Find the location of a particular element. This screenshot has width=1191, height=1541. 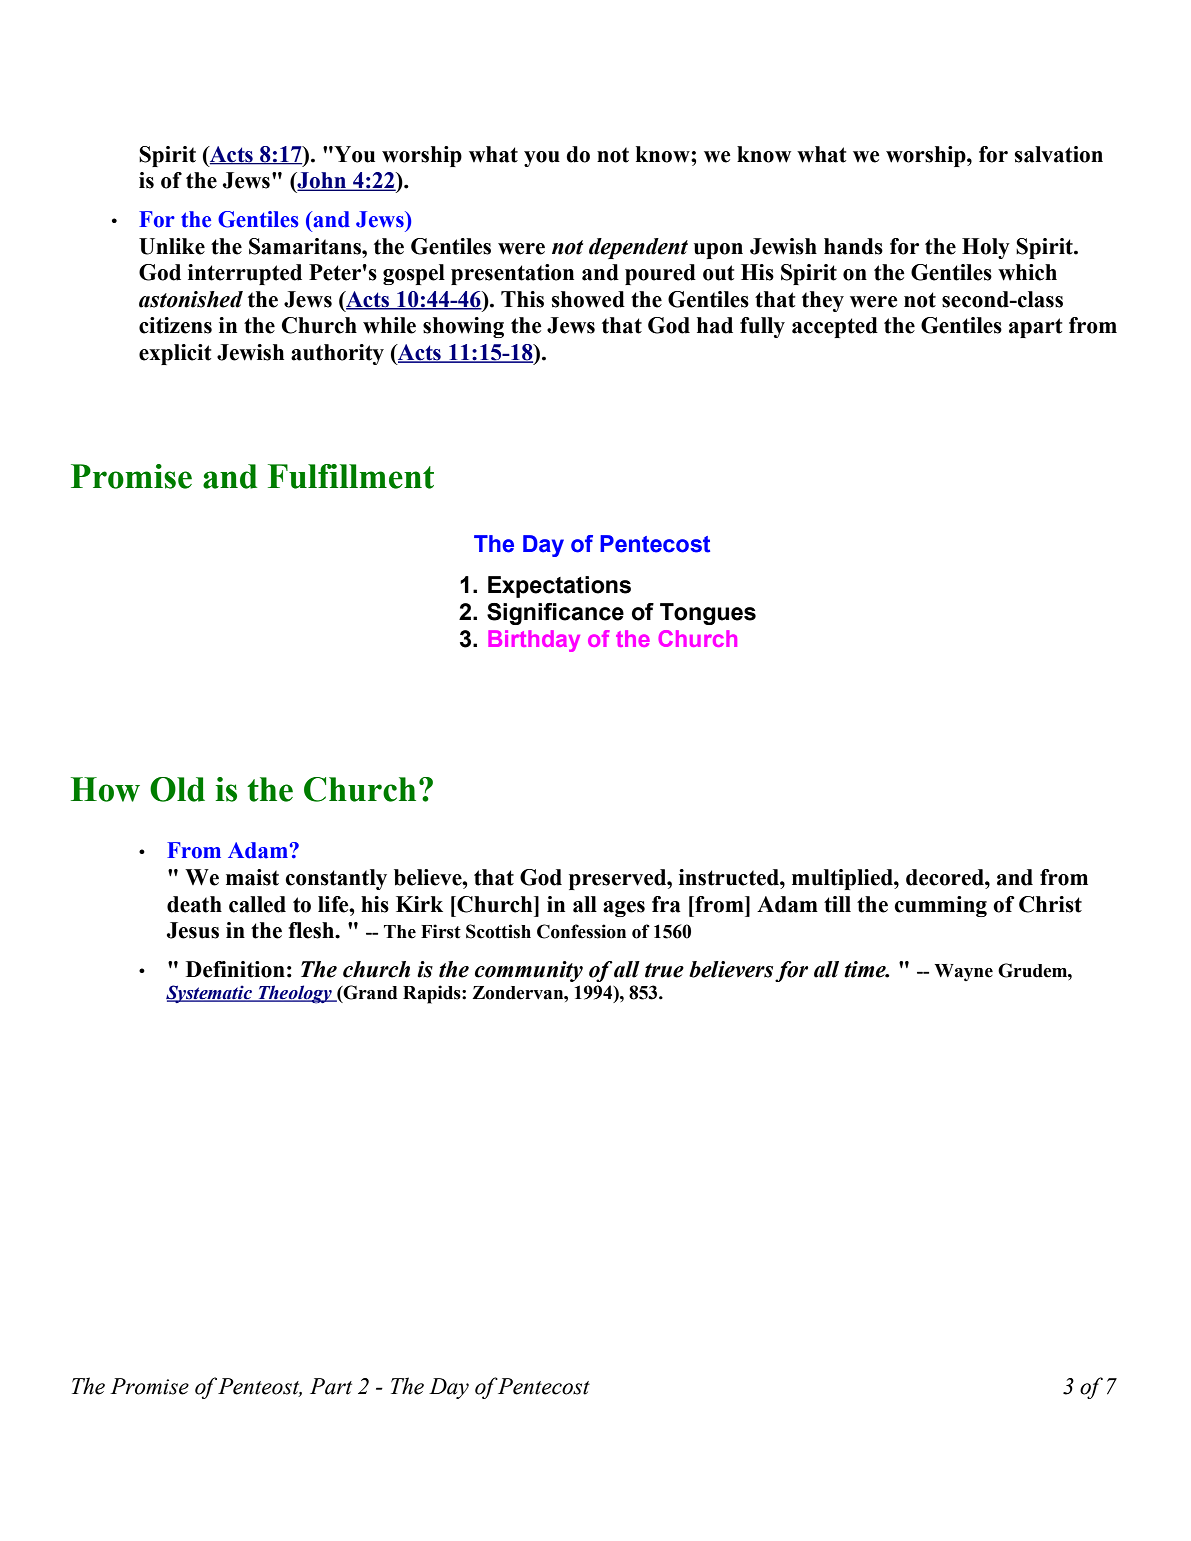

Unlike is located at coordinates (172, 246).
